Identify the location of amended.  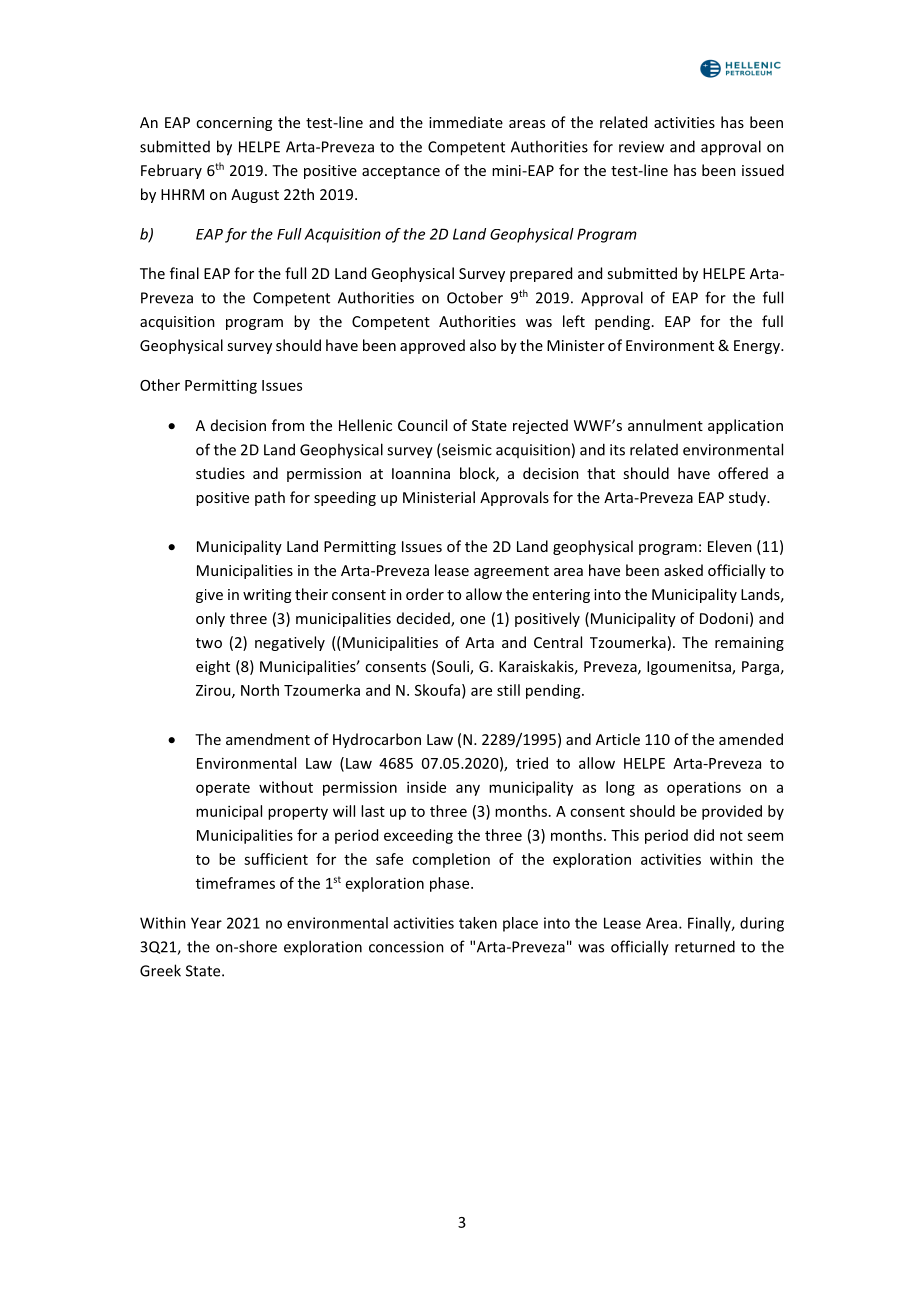
(751, 739).
